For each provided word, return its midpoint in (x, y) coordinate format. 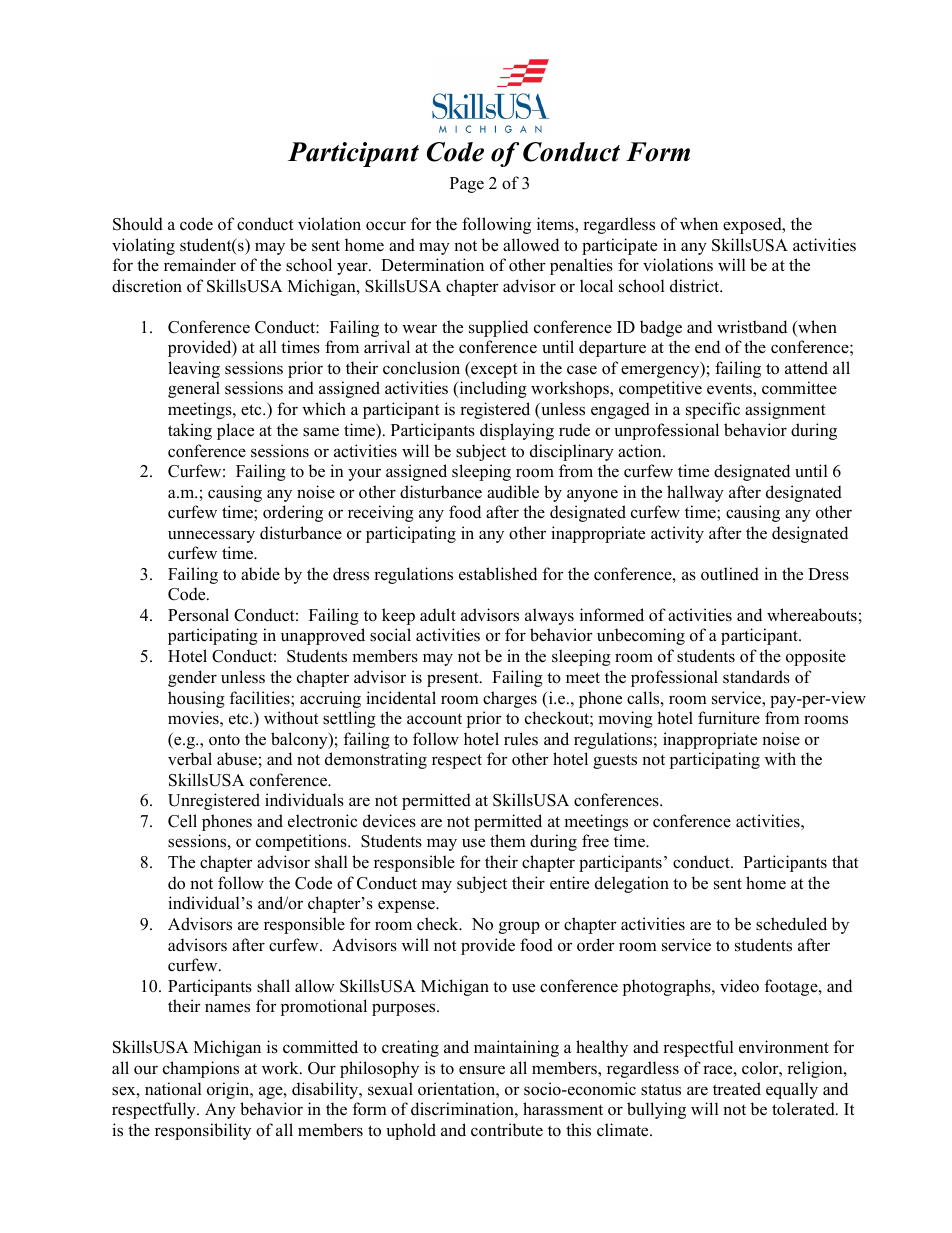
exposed (753, 225)
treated (737, 1089)
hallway (695, 493)
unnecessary (211, 536)
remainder (200, 265)
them (508, 841)
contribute (507, 1130)
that (845, 861)
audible (513, 492)
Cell (182, 821)
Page (467, 185)
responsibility (203, 1131)
